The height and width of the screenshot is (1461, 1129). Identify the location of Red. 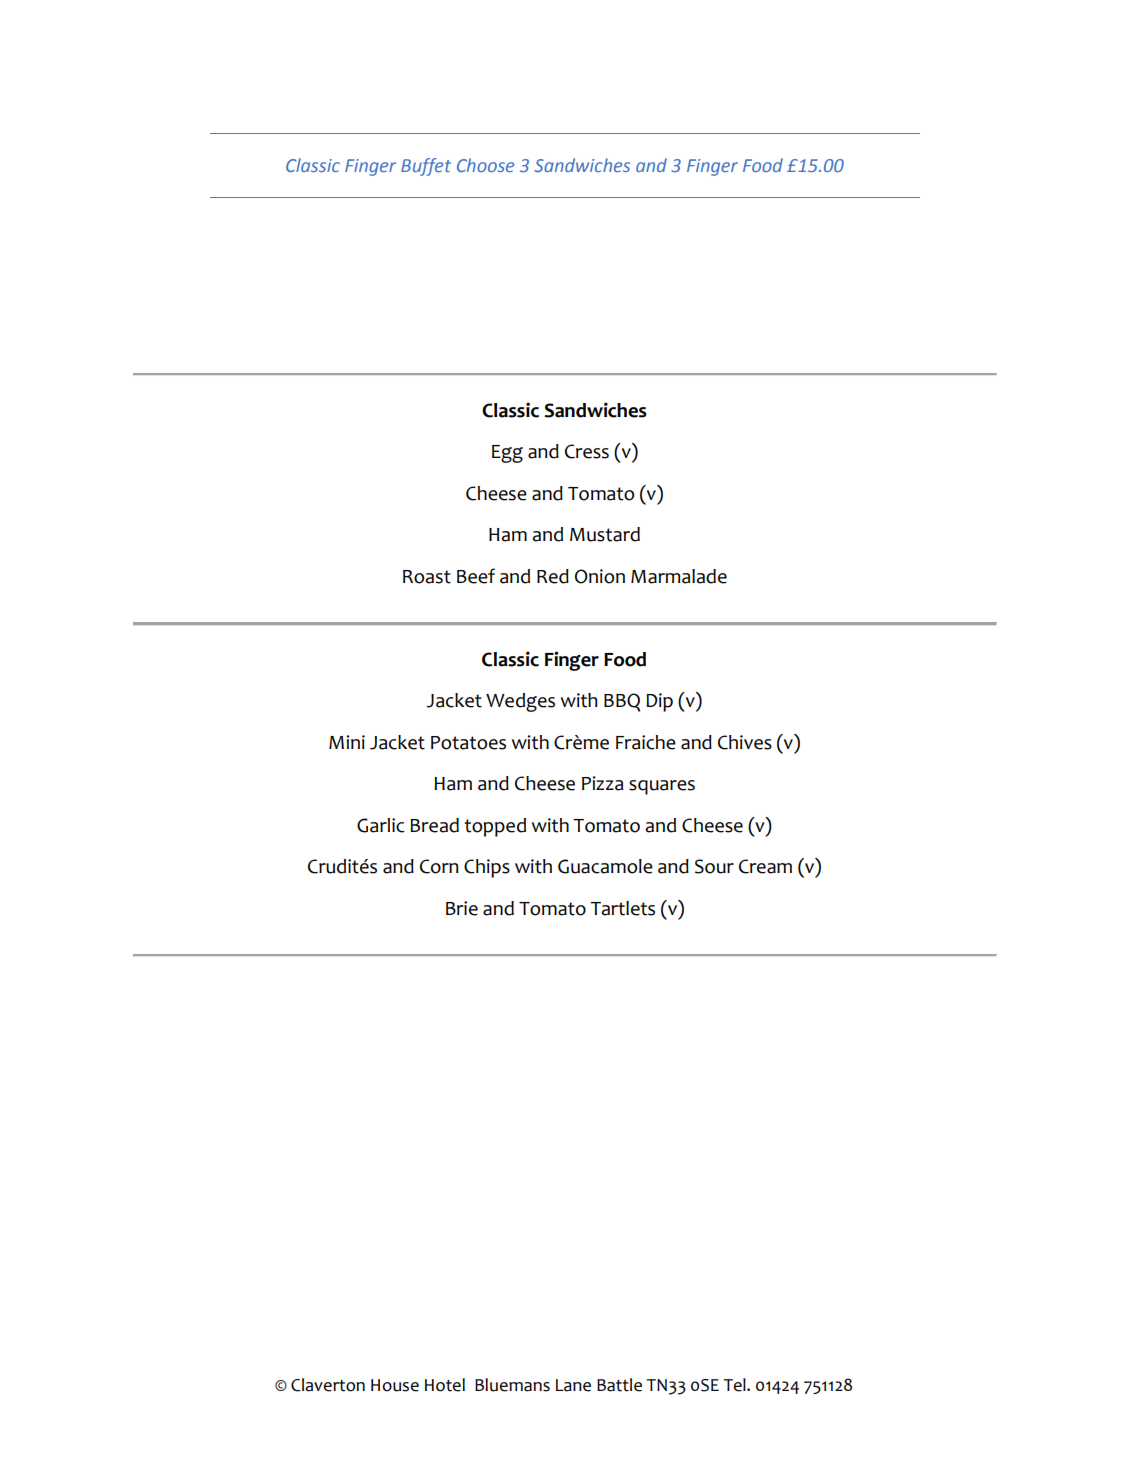
(553, 576).
